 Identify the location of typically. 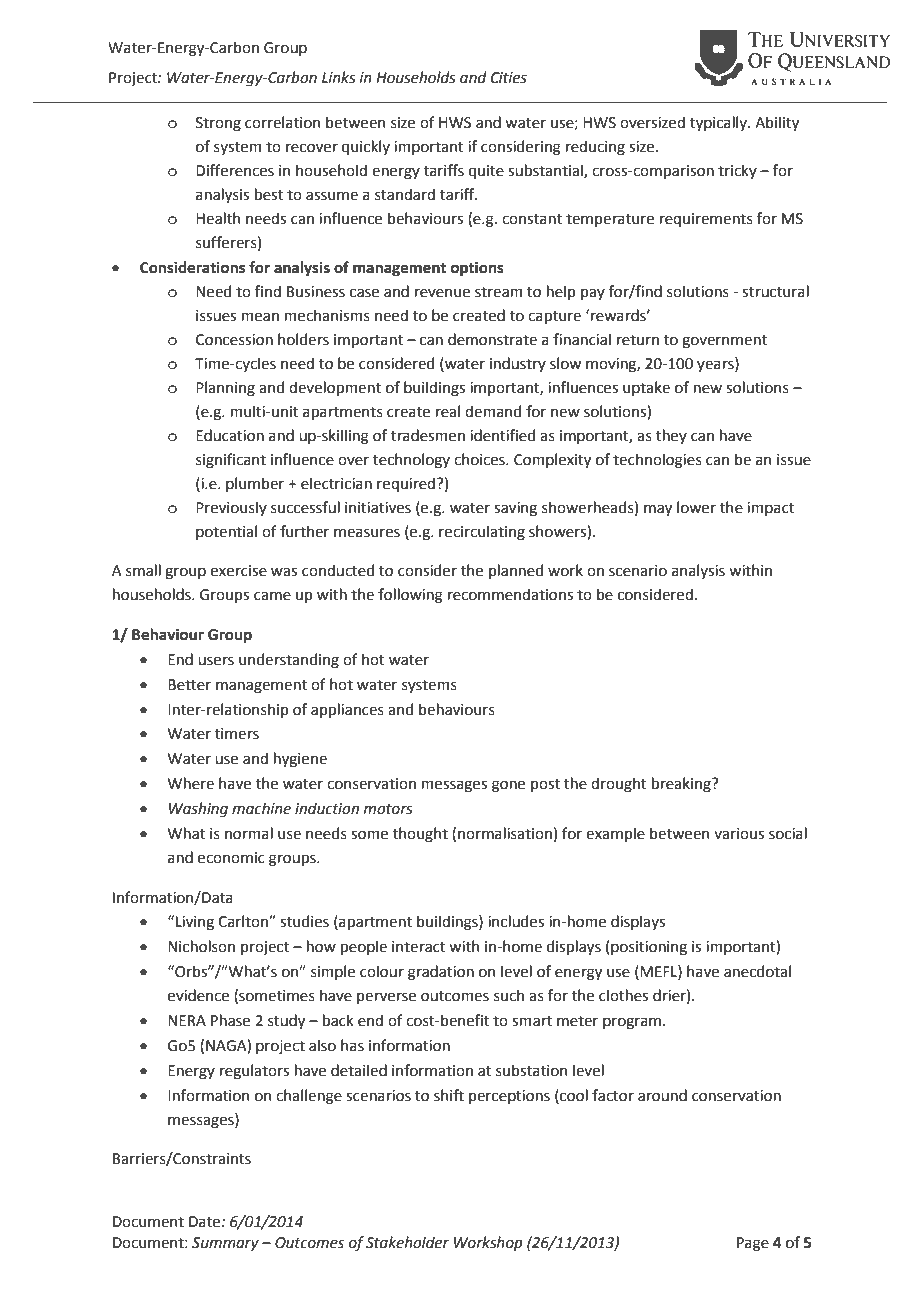
(719, 123).
